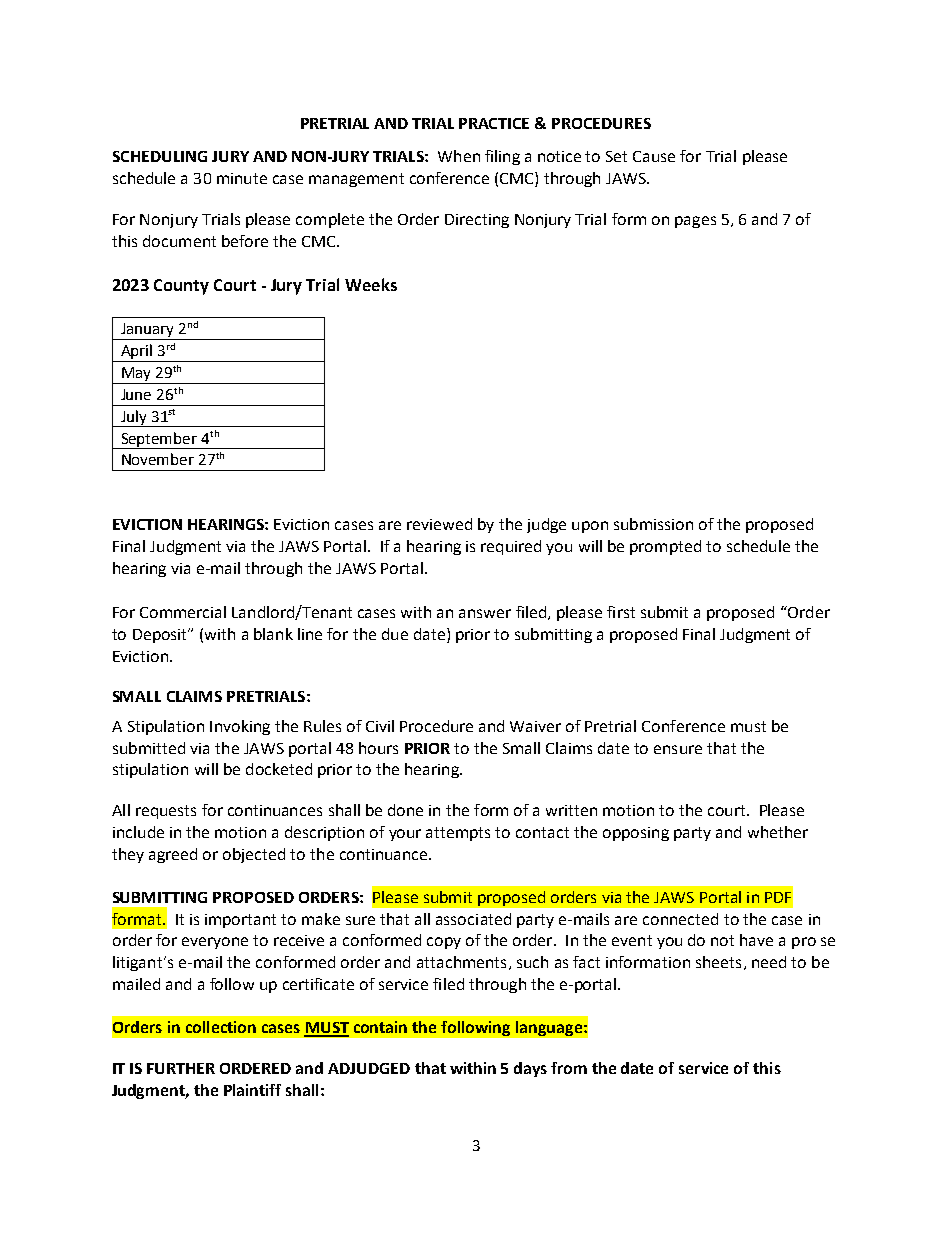 The width and height of the document is (952, 1233). What do you see at coordinates (160, 156) in the document?
I see `SCHEDULING` at bounding box center [160, 156].
